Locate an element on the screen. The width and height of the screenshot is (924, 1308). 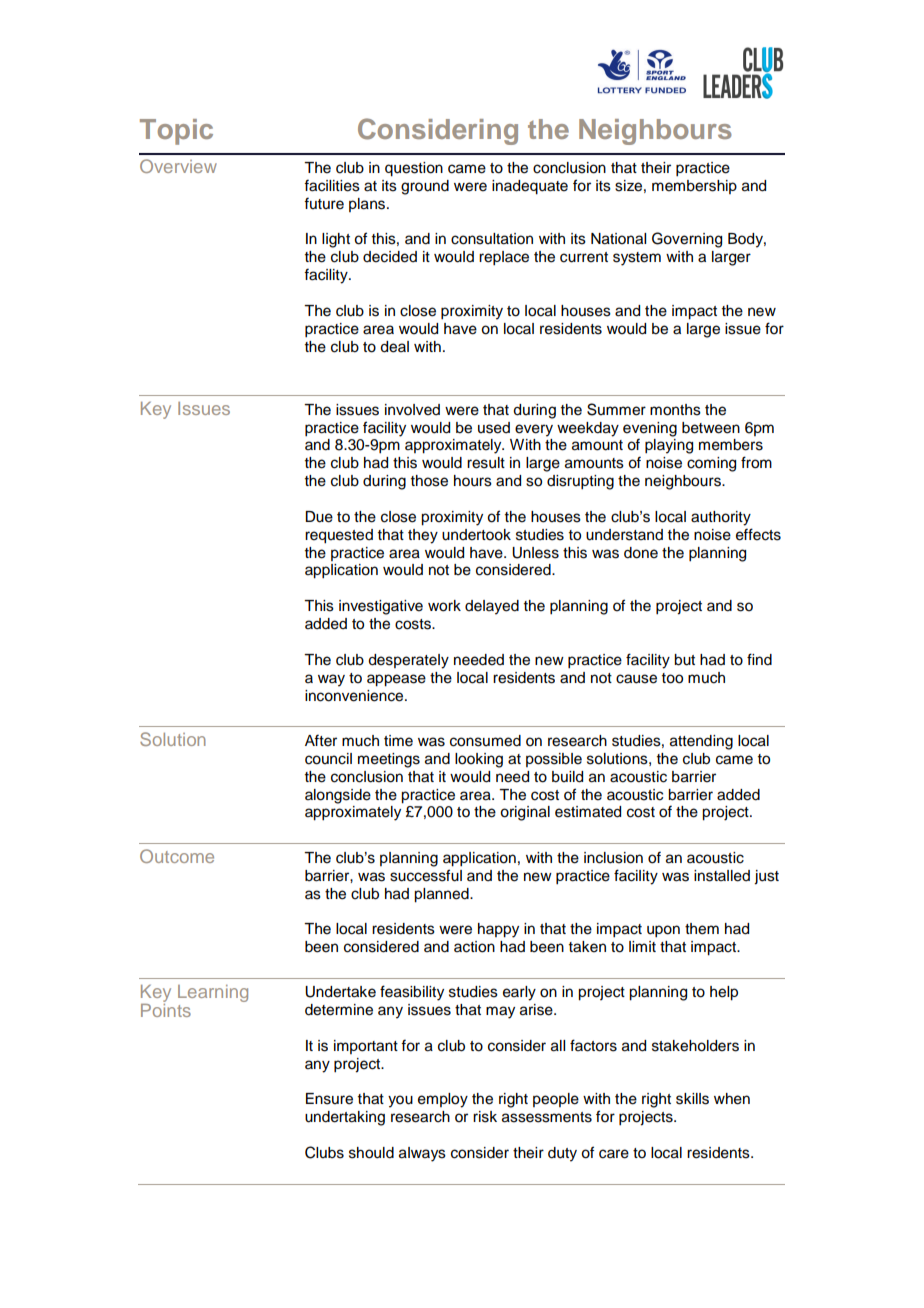
risk is located at coordinates (485, 1117).
